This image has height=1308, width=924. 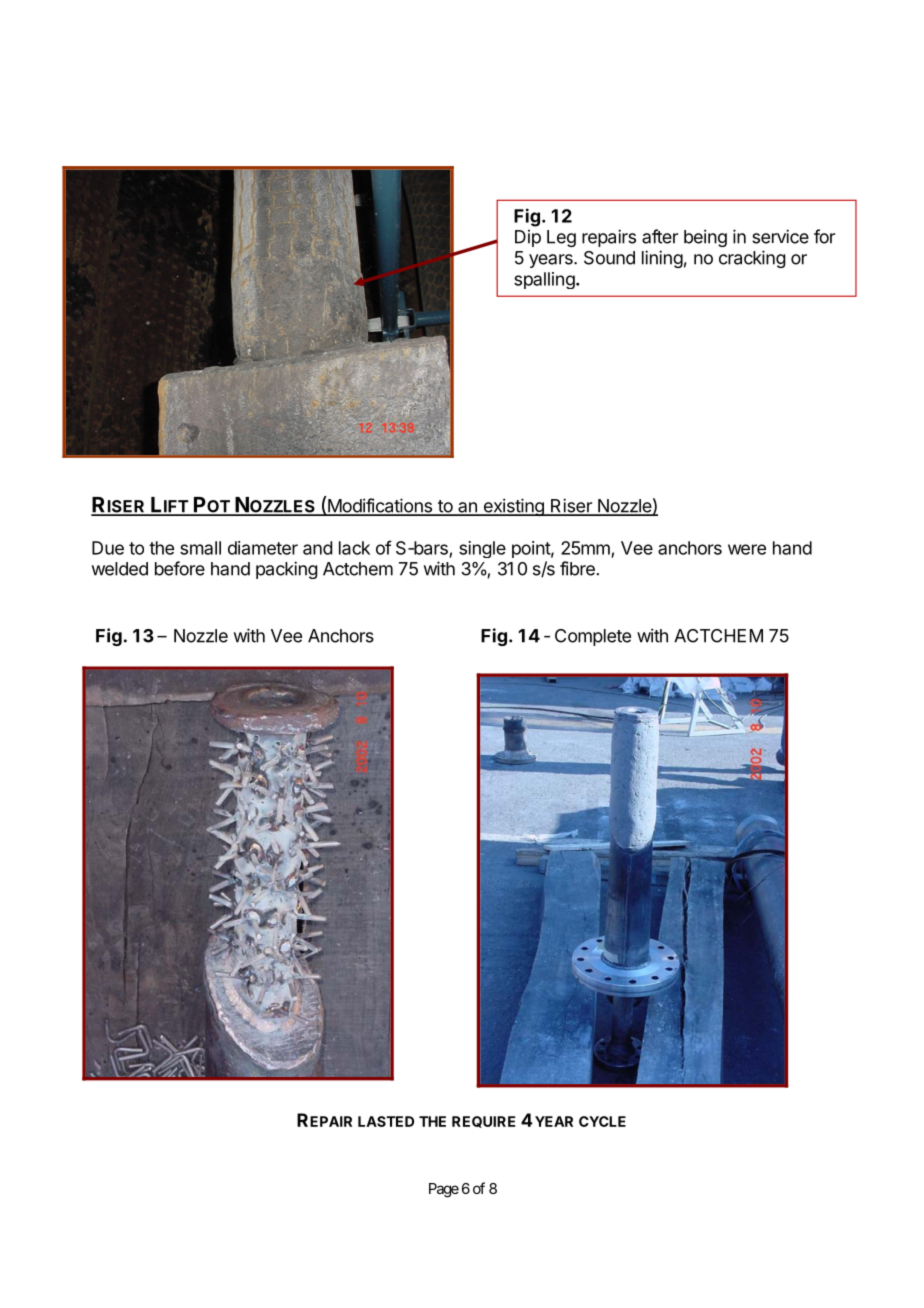 What do you see at coordinates (386, 1121) in the image?
I see `LASTED` at bounding box center [386, 1121].
